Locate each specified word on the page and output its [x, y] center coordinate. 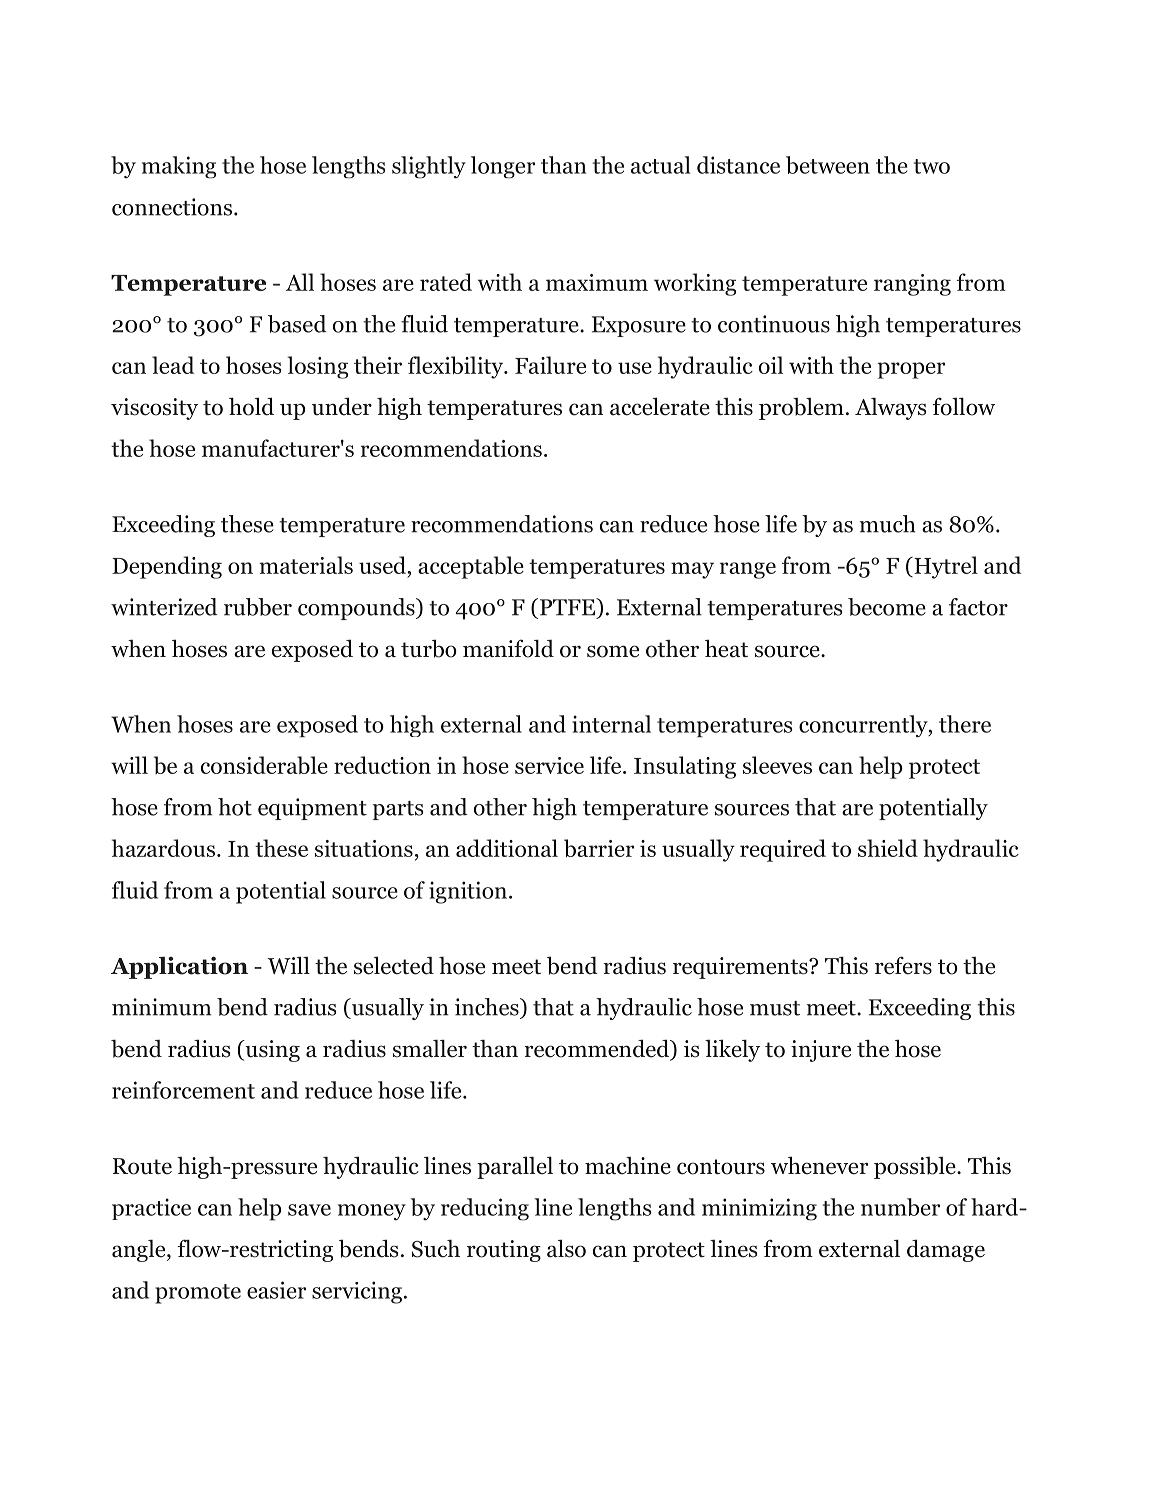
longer [503, 167]
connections [172, 207]
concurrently [864, 726]
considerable [264, 765]
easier [276, 1290]
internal [611, 724]
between [828, 165]
